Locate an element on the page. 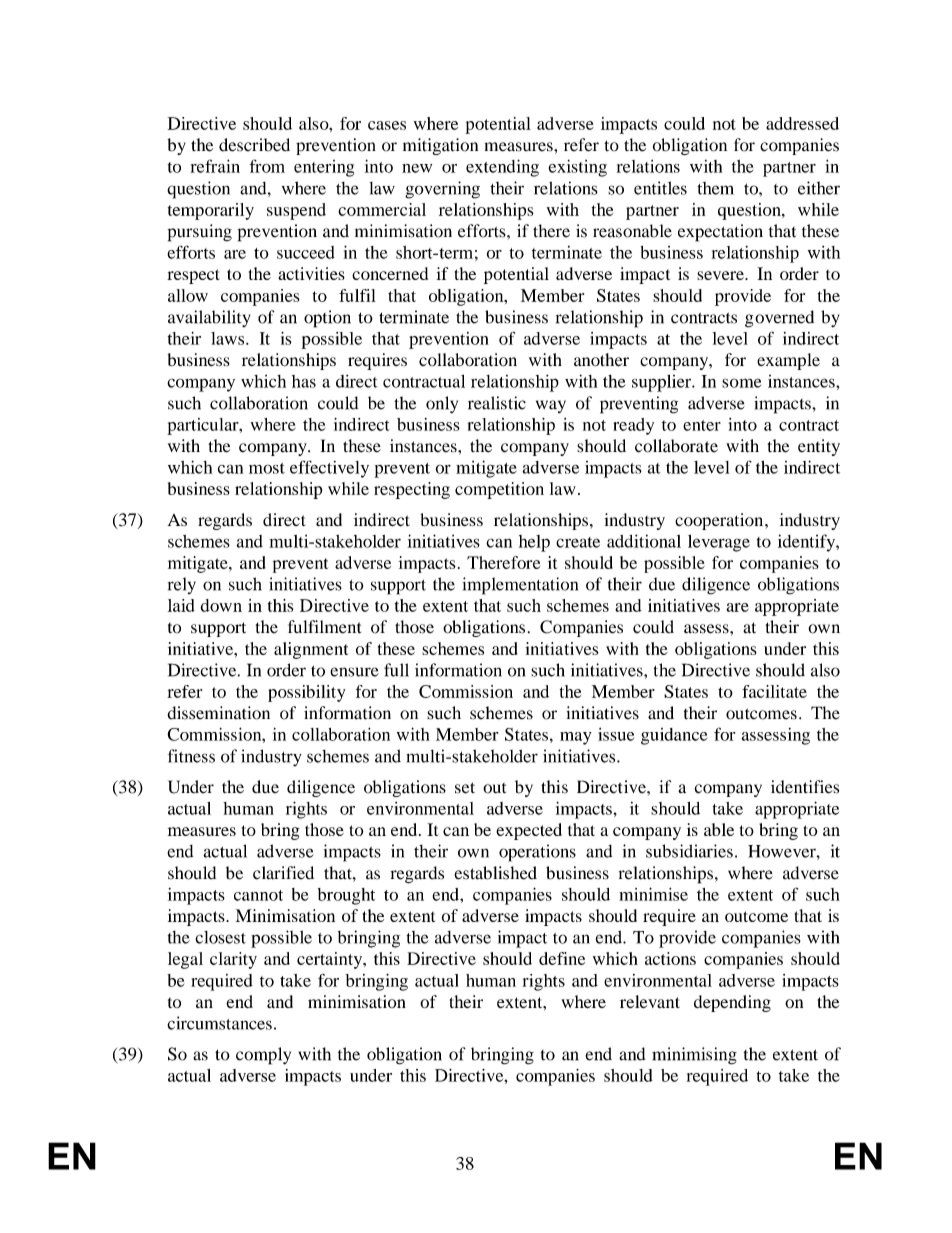  realistic is located at coordinates (497, 403).
